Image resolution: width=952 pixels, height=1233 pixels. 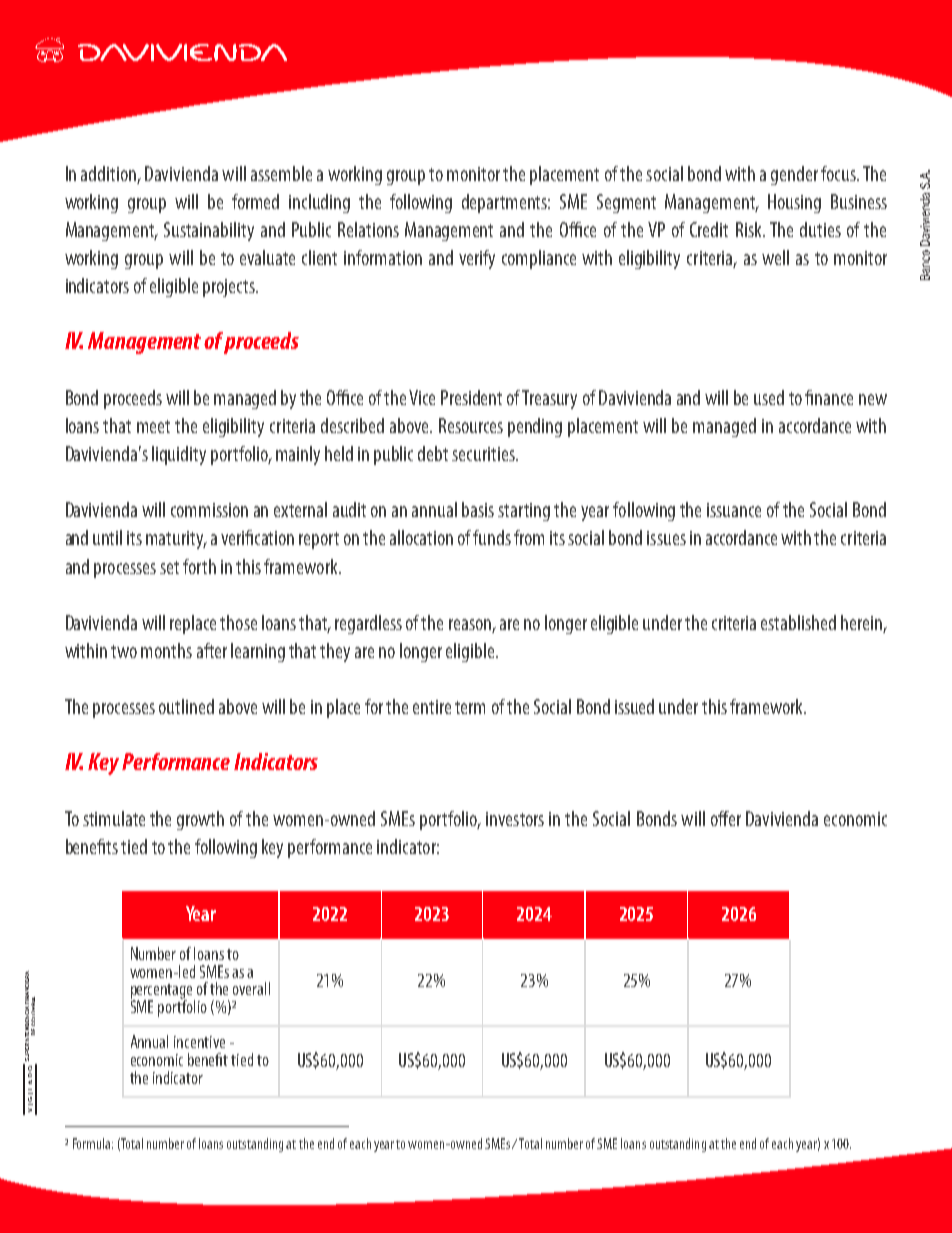 I want to click on Housing, so click(x=794, y=203).
